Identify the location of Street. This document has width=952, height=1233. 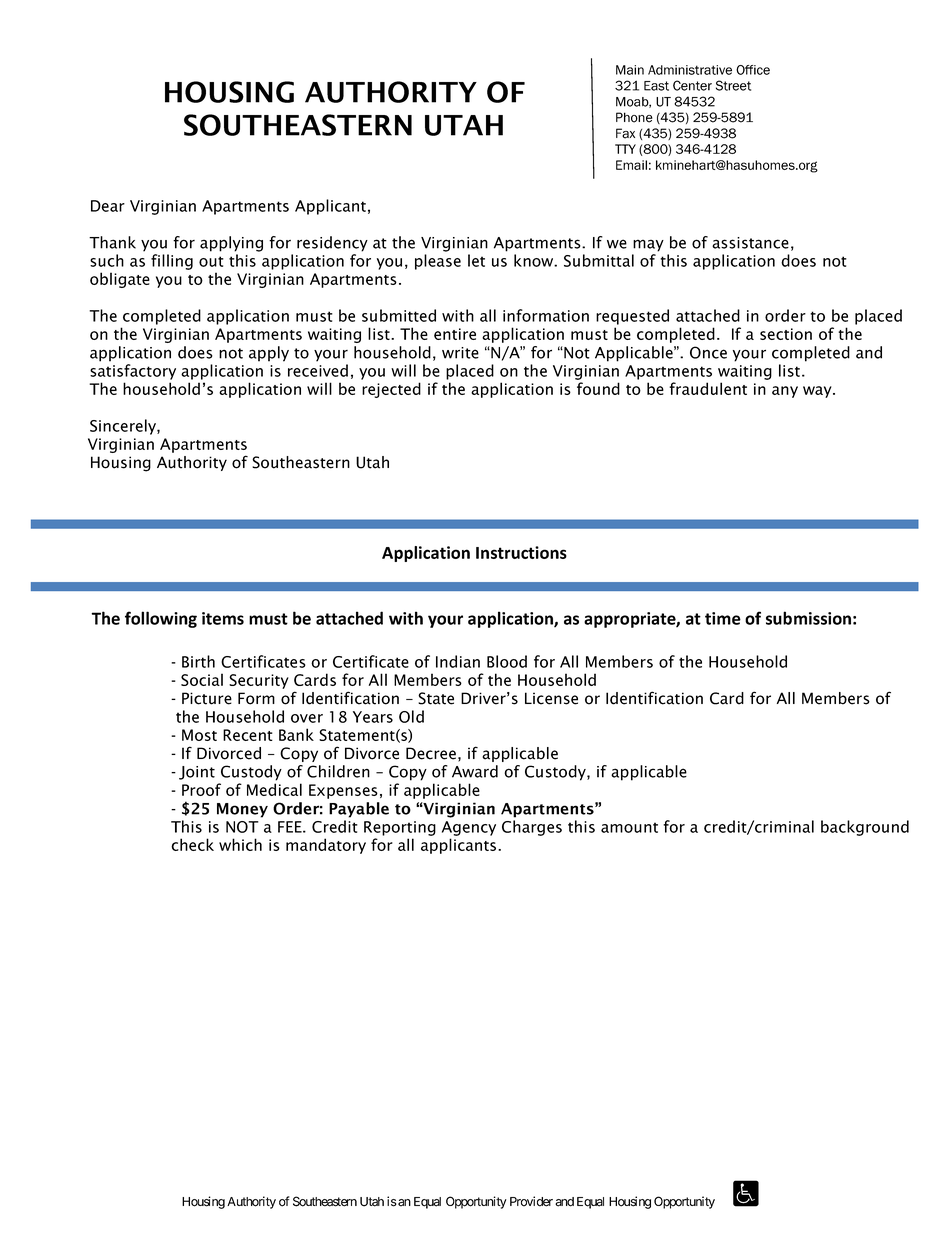
(733, 85).
